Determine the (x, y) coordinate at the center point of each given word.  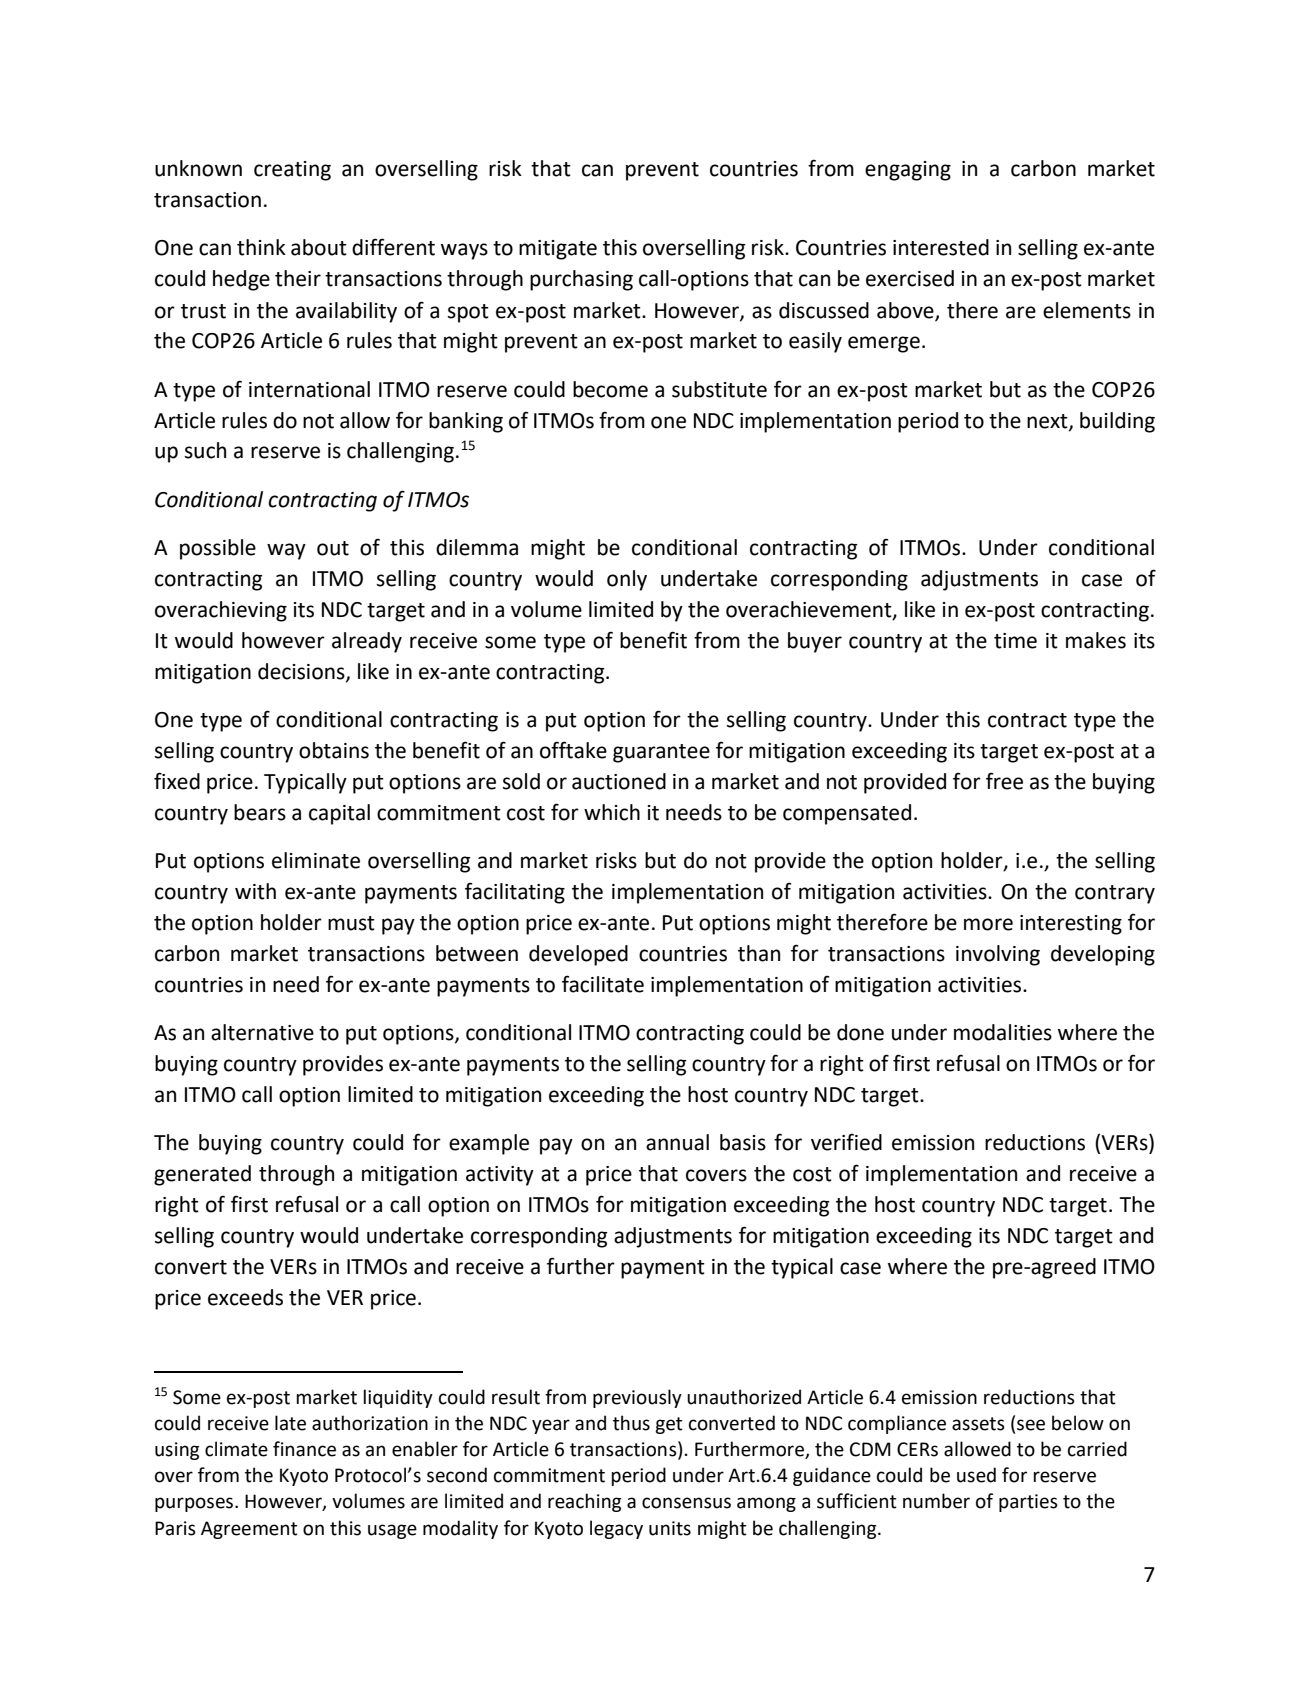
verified (846, 1142)
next (1048, 422)
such (205, 450)
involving (998, 955)
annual (677, 1142)
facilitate (603, 984)
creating (292, 171)
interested (941, 247)
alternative (262, 1032)
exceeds (245, 1297)
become (610, 389)
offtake (573, 750)
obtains (334, 750)
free (1004, 781)
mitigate (558, 250)
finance (304, 1449)
